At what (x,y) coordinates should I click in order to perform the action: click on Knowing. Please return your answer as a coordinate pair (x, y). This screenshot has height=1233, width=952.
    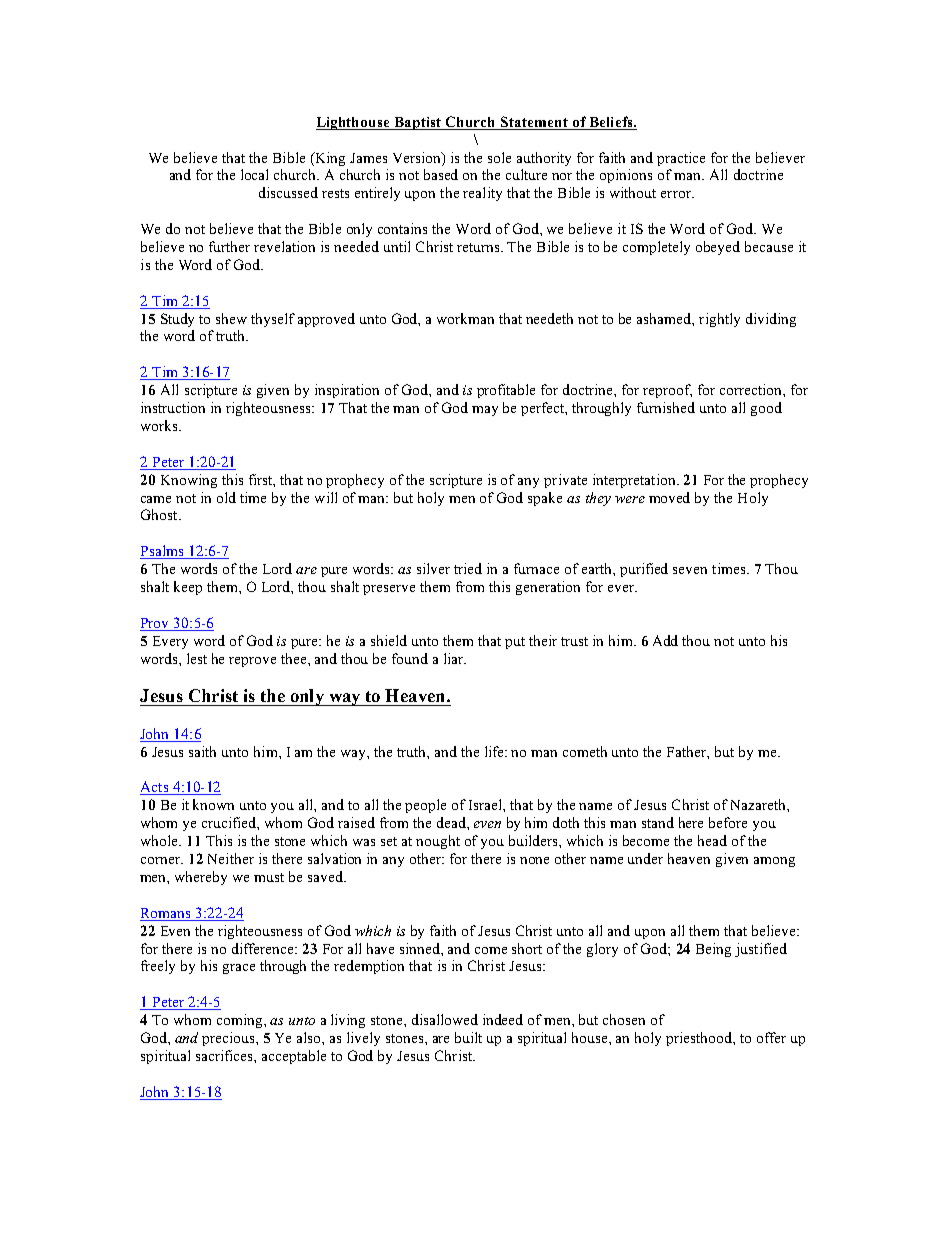
    Looking at the image, I should click on (189, 481).
